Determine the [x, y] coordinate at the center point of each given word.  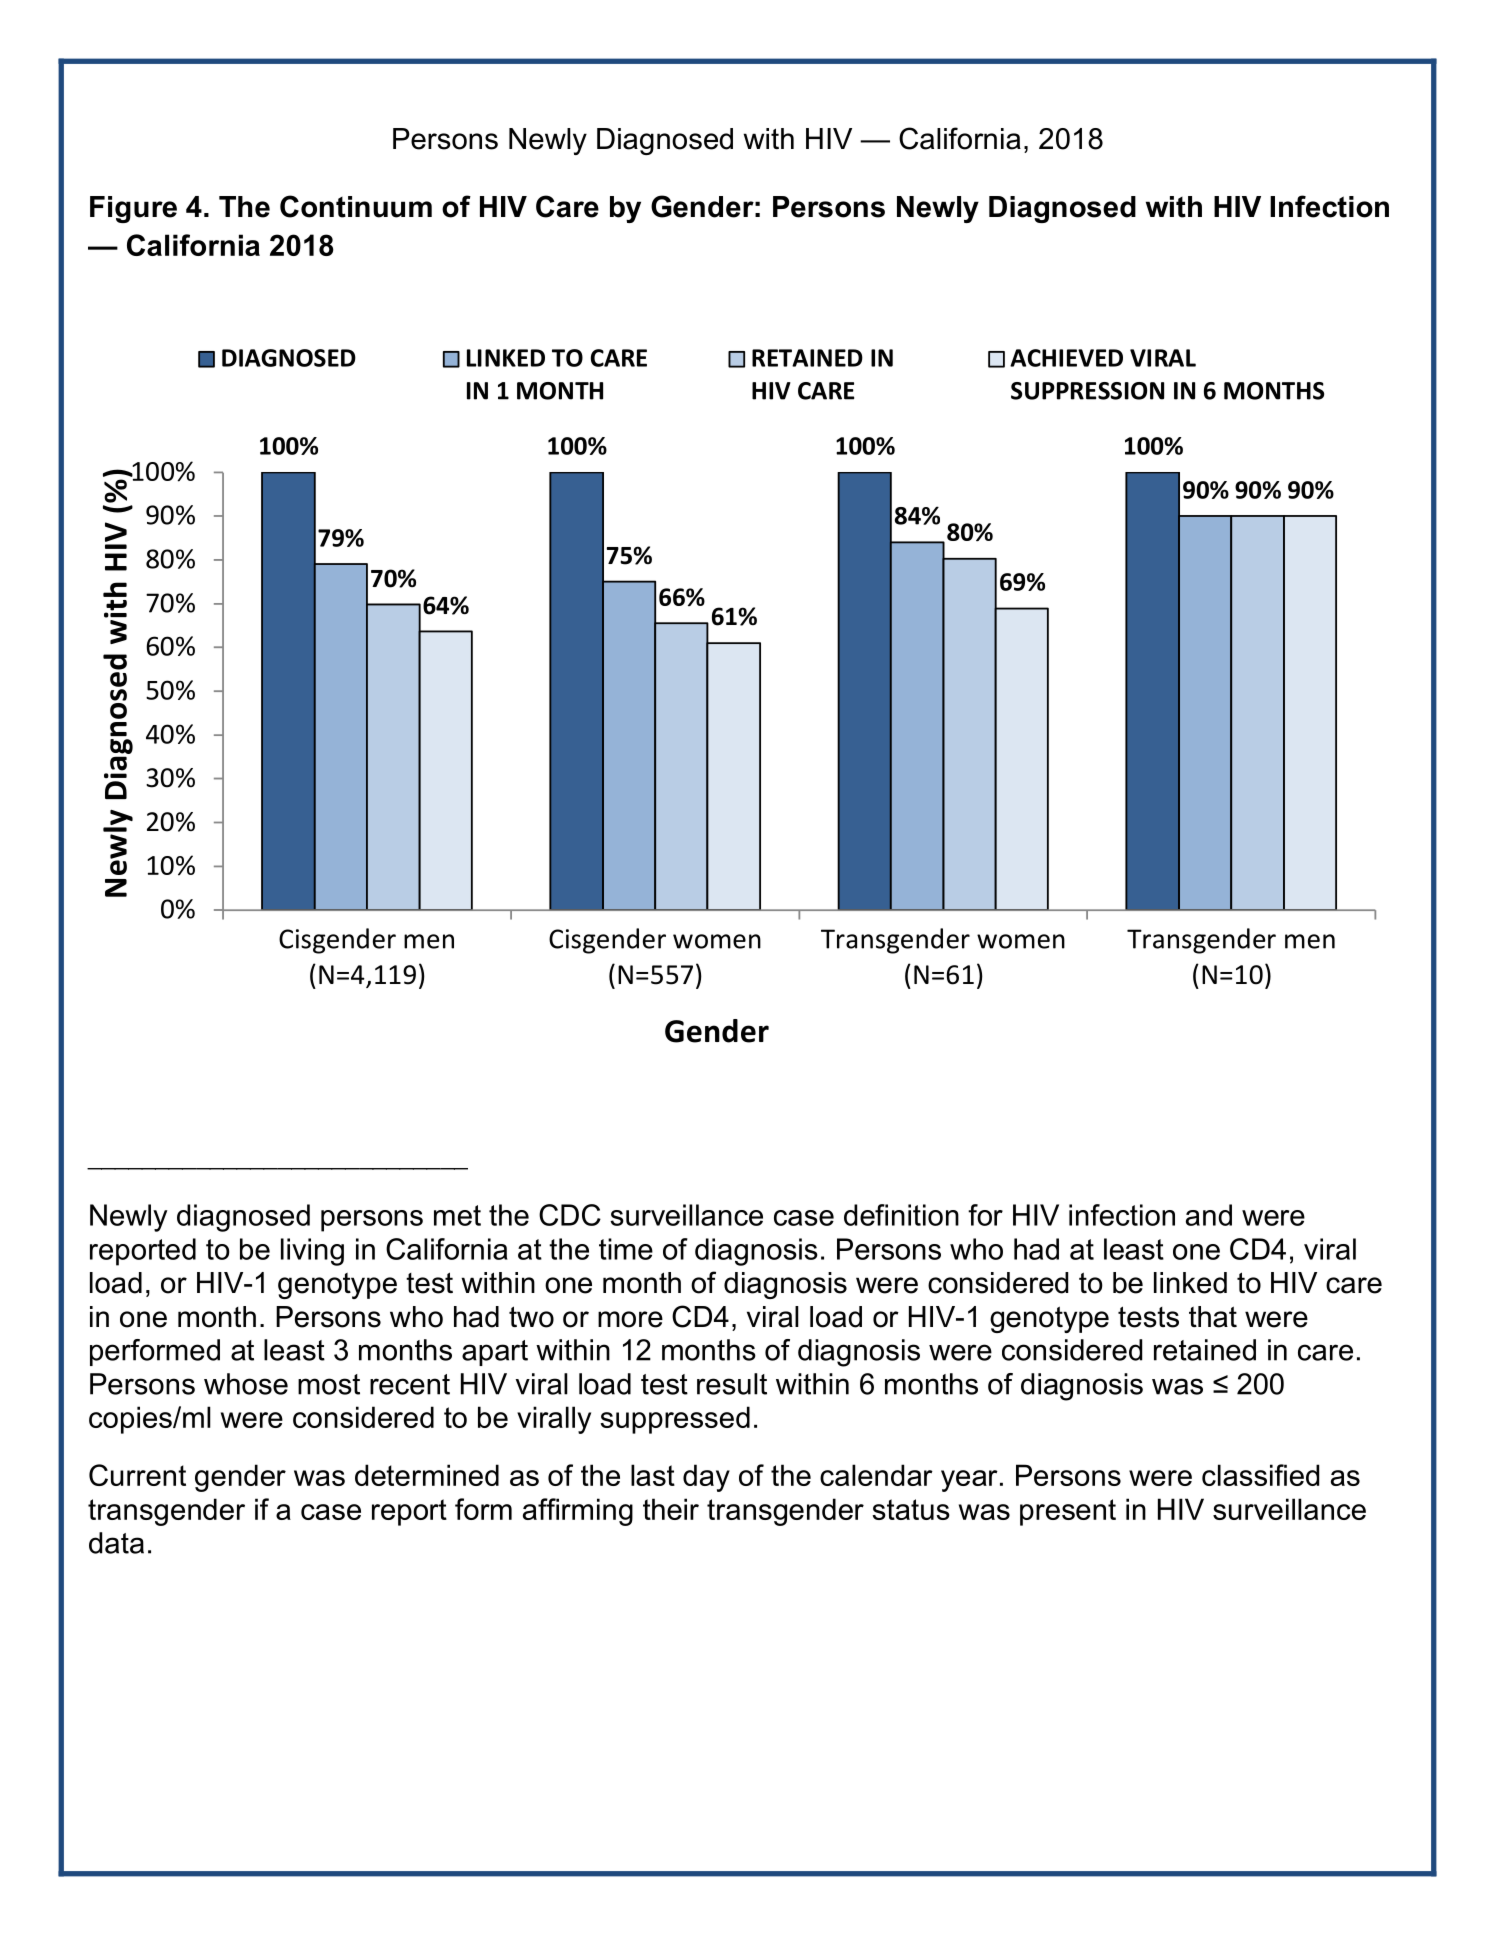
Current [137, 1475]
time [626, 1249]
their [671, 1509]
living [312, 1252]
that [1213, 1317]
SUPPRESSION [1087, 391]
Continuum [356, 206]
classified [1260, 1475]
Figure [133, 209]
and [1209, 1215]
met [457, 1215]
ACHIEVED [1066, 358]
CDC [570, 1215]
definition [901, 1215]
